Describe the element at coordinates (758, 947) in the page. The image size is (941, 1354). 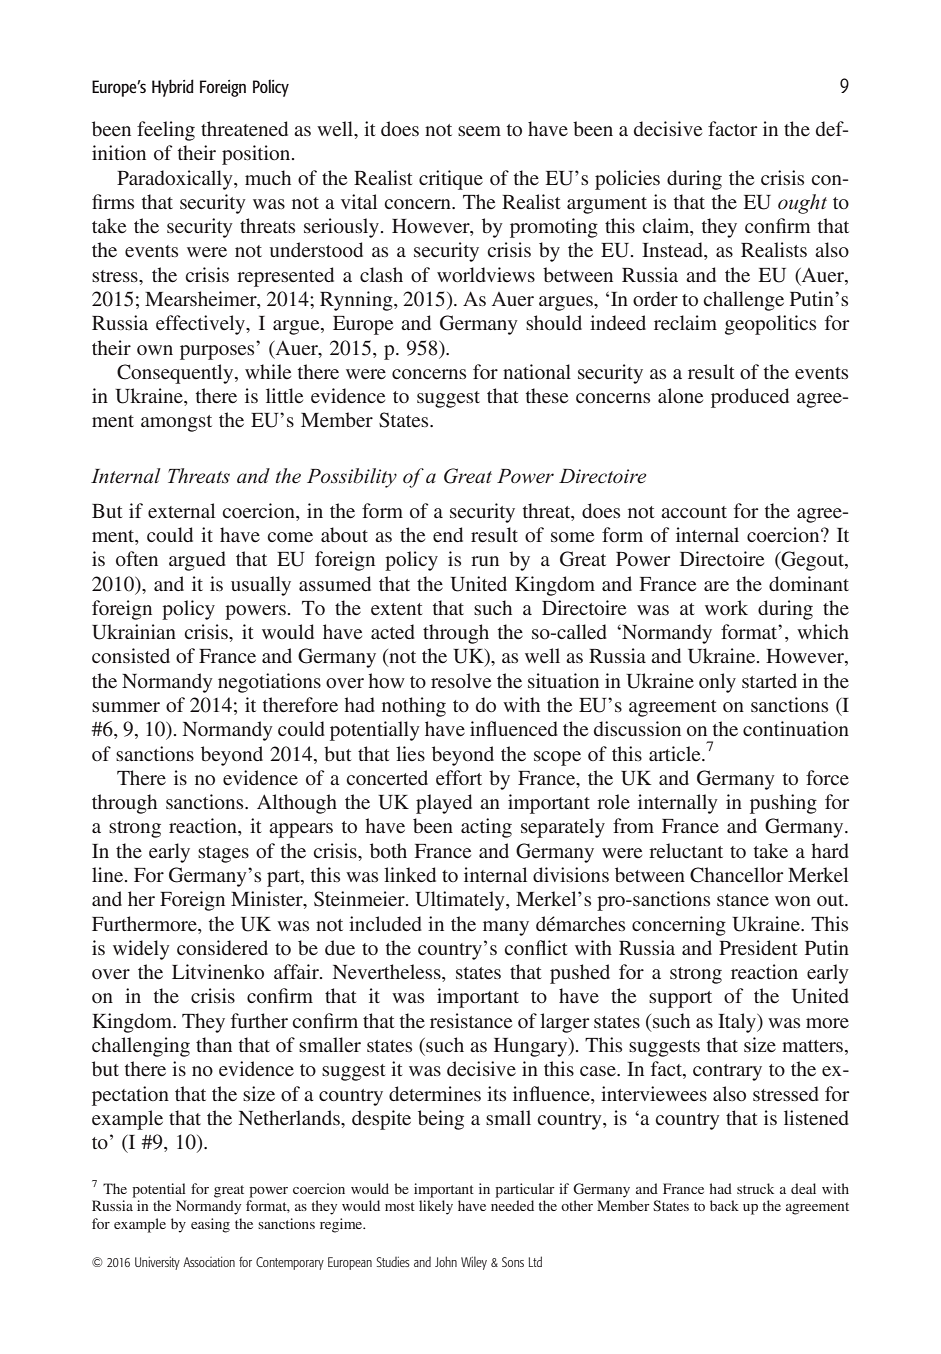
I see `President` at that location.
